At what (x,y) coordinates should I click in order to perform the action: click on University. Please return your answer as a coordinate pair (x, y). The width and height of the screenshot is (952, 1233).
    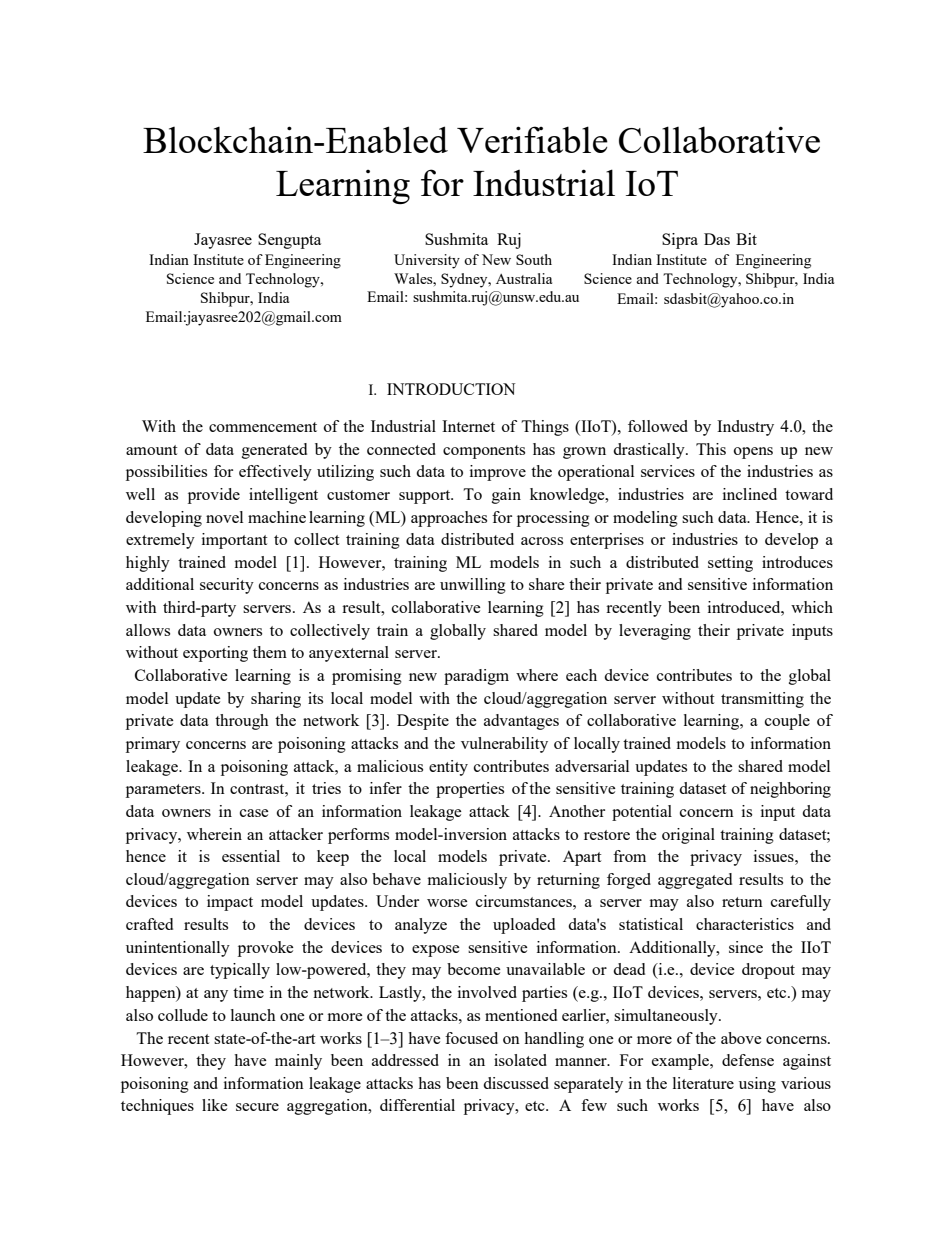
    Looking at the image, I should click on (427, 261).
